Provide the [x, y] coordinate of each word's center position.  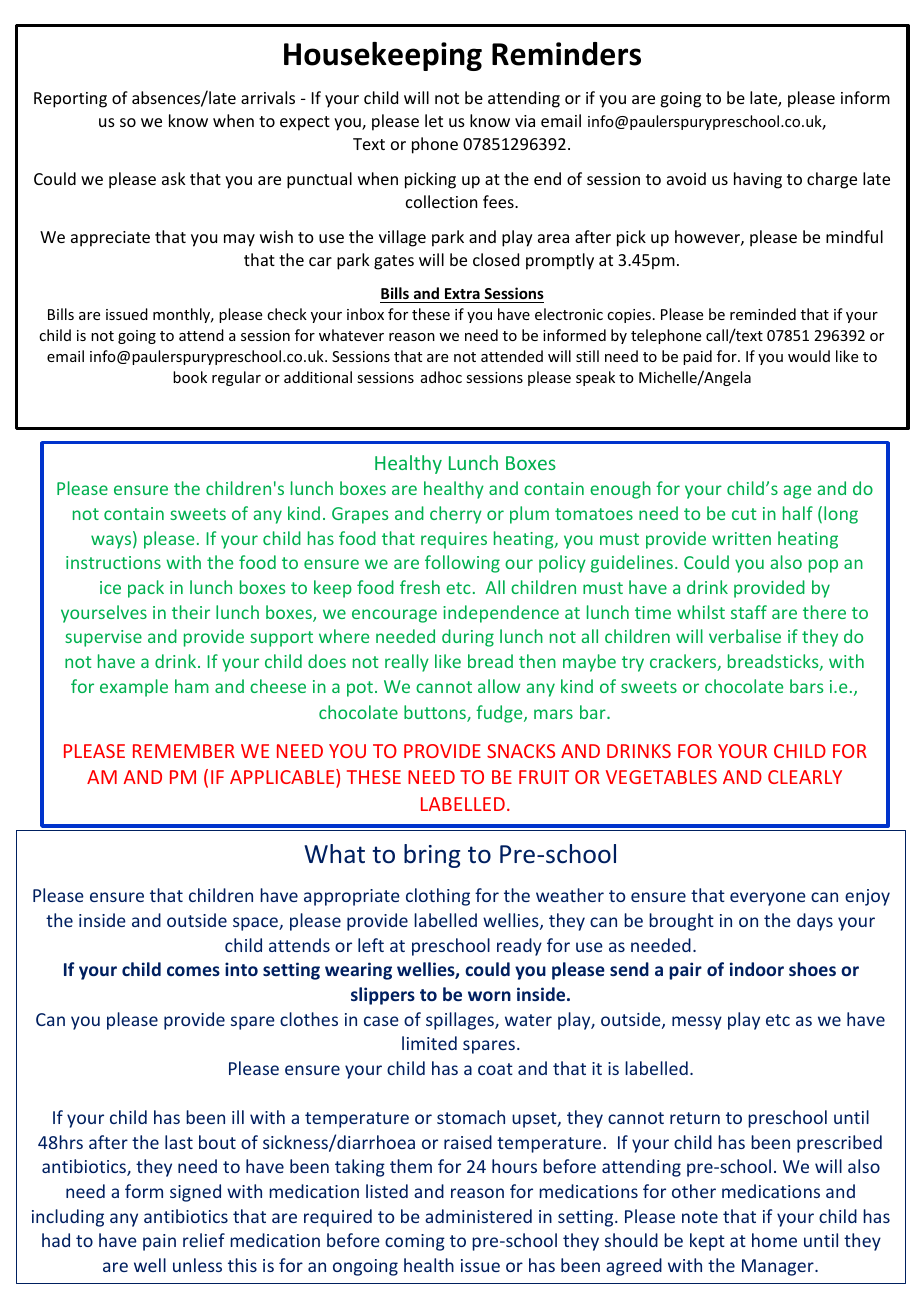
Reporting [70, 100]
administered [478, 1216]
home [774, 1240]
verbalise [745, 636]
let [434, 120]
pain [159, 1242]
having [758, 180]
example [134, 688]
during [468, 638]
